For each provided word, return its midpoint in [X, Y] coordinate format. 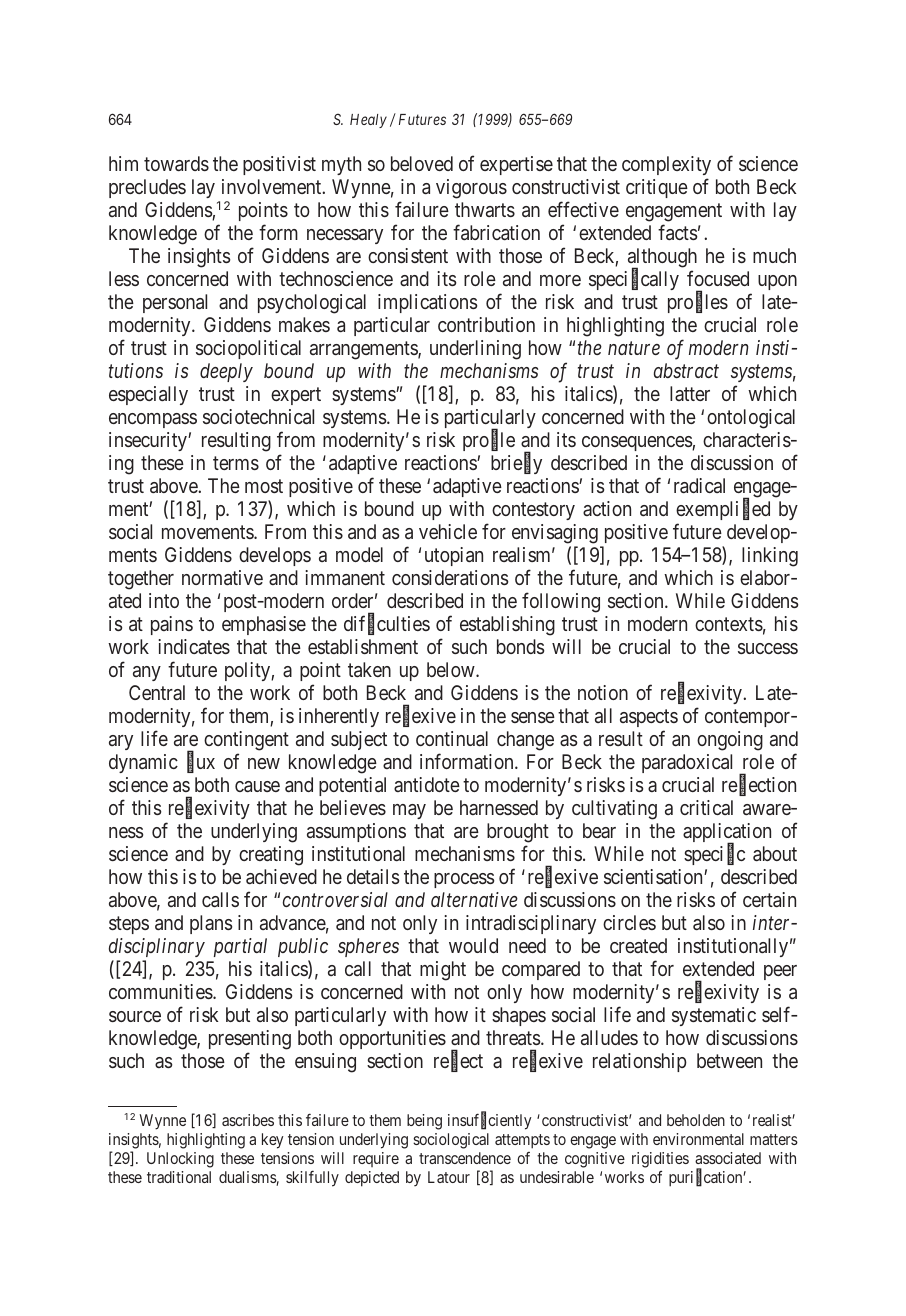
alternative [474, 899]
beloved [422, 163]
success [768, 648]
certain [769, 899]
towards [176, 163]
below [452, 669]
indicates [194, 646]
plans [211, 924]
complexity [666, 165]
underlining [475, 350]
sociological [451, 1141]
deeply [226, 372]
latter [690, 393]
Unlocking [180, 1160]
